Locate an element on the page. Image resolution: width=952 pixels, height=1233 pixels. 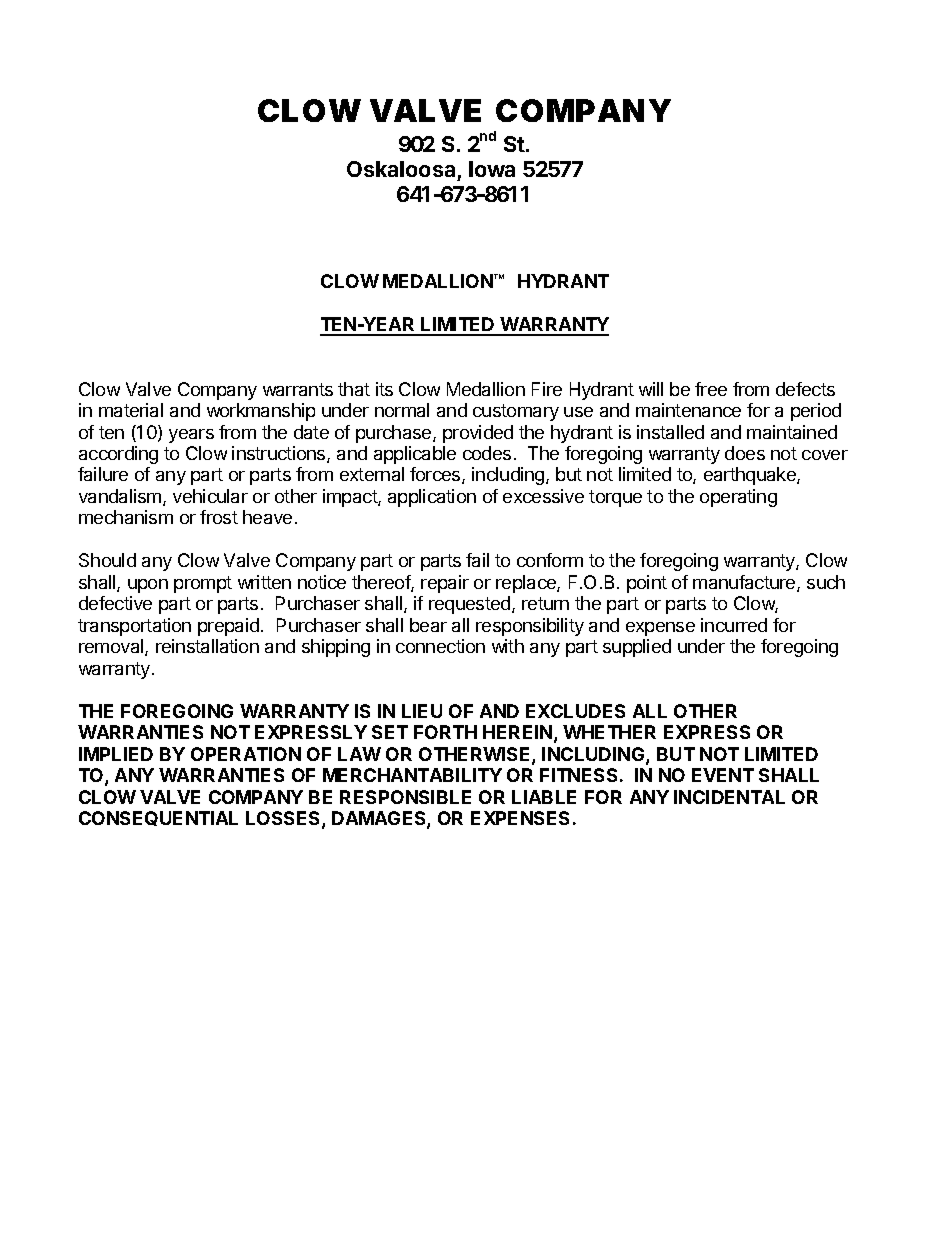
operating is located at coordinates (738, 498).
